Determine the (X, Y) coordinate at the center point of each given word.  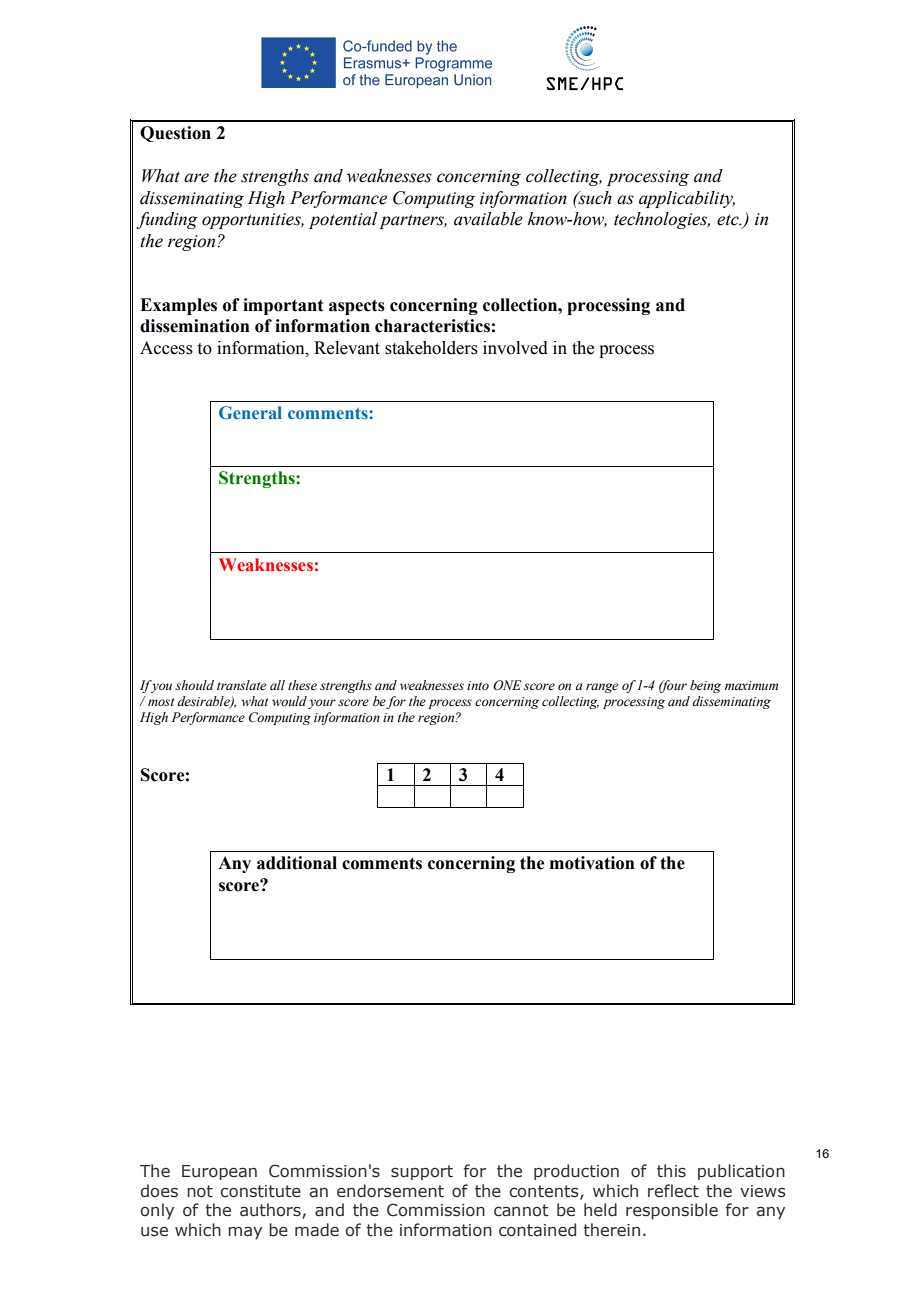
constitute (260, 1191)
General (250, 412)
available (488, 219)
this (671, 1171)
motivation (592, 863)
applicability (687, 199)
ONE (507, 685)
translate (241, 685)
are (196, 178)
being (705, 686)
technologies (662, 220)
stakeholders (431, 348)
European (219, 1172)
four (673, 686)
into (478, 686)
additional (297, 863)
